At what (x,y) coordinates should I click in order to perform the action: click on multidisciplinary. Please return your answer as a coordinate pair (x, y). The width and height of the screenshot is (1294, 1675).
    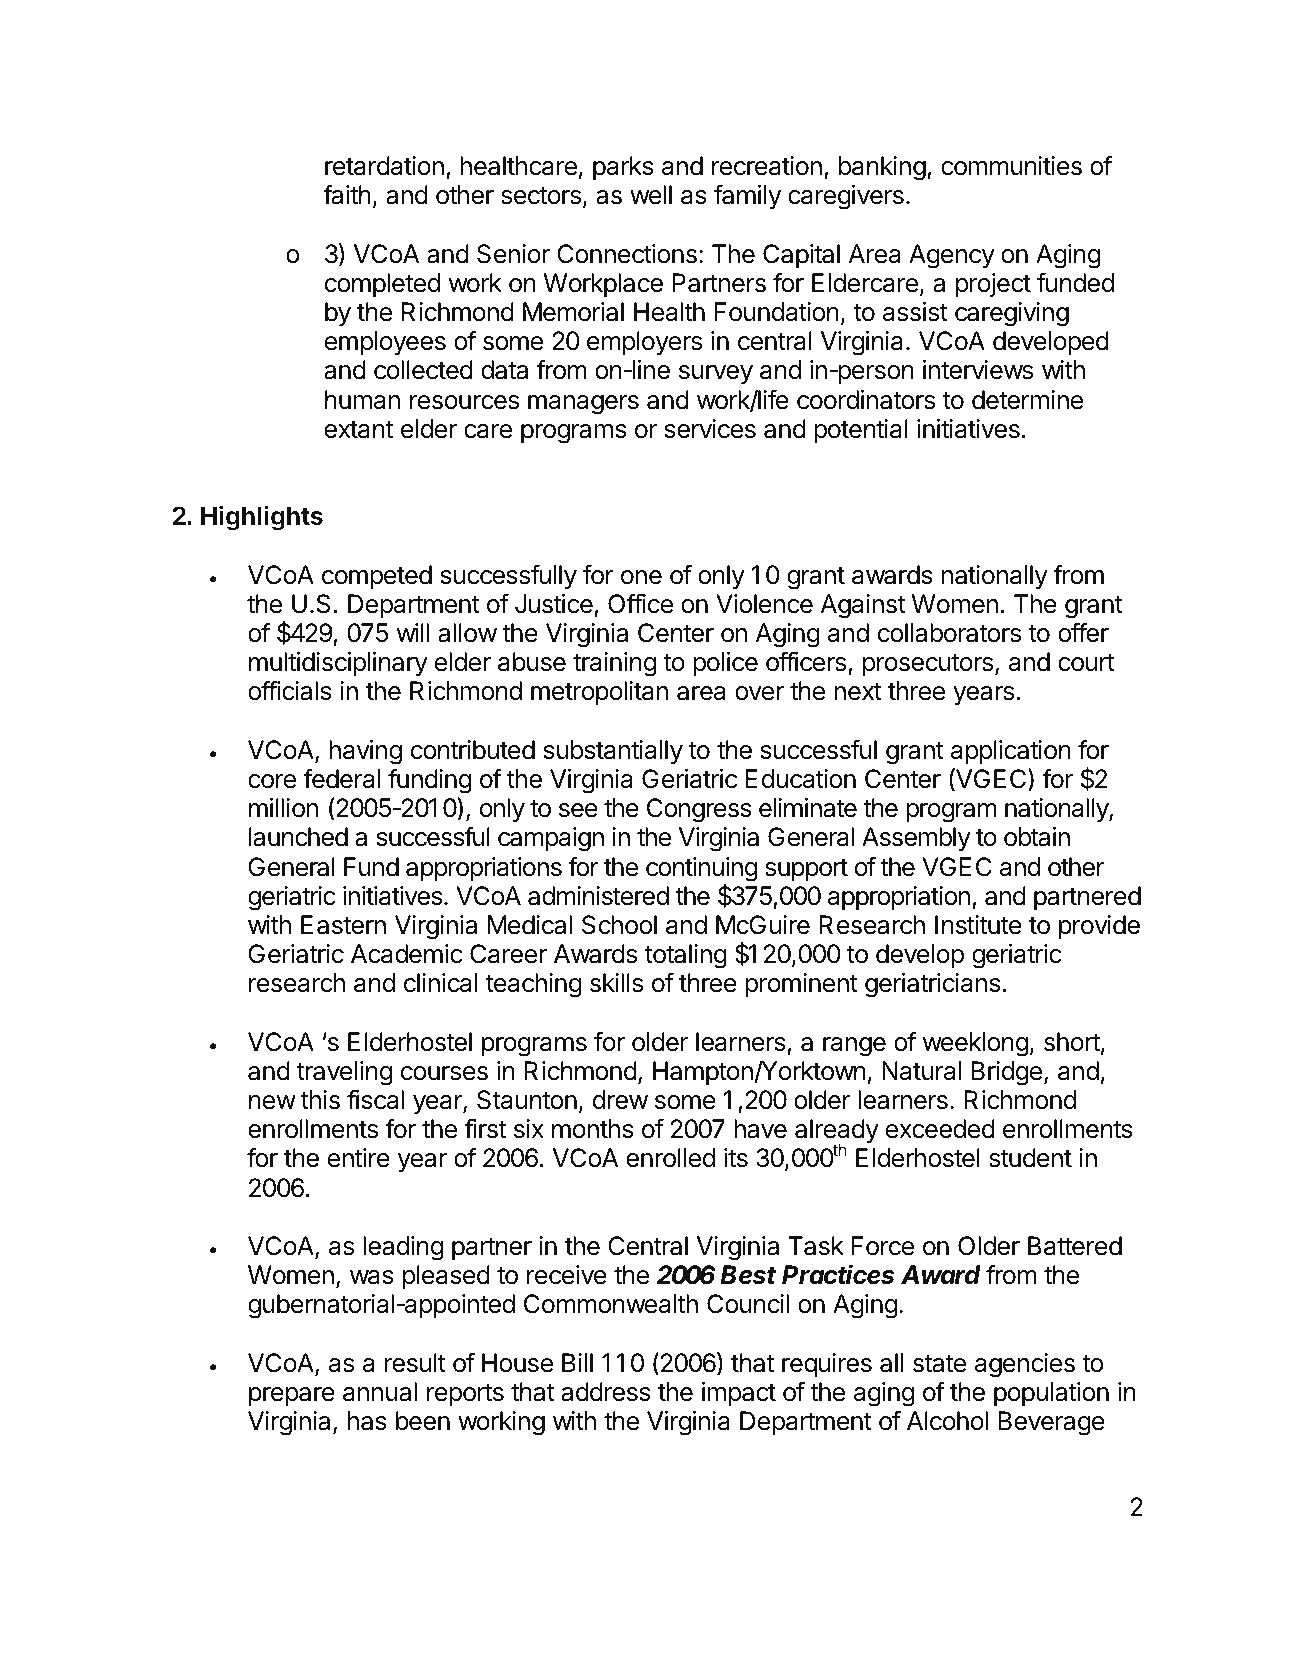
    Looking at the image, I should click on (338, 664).
